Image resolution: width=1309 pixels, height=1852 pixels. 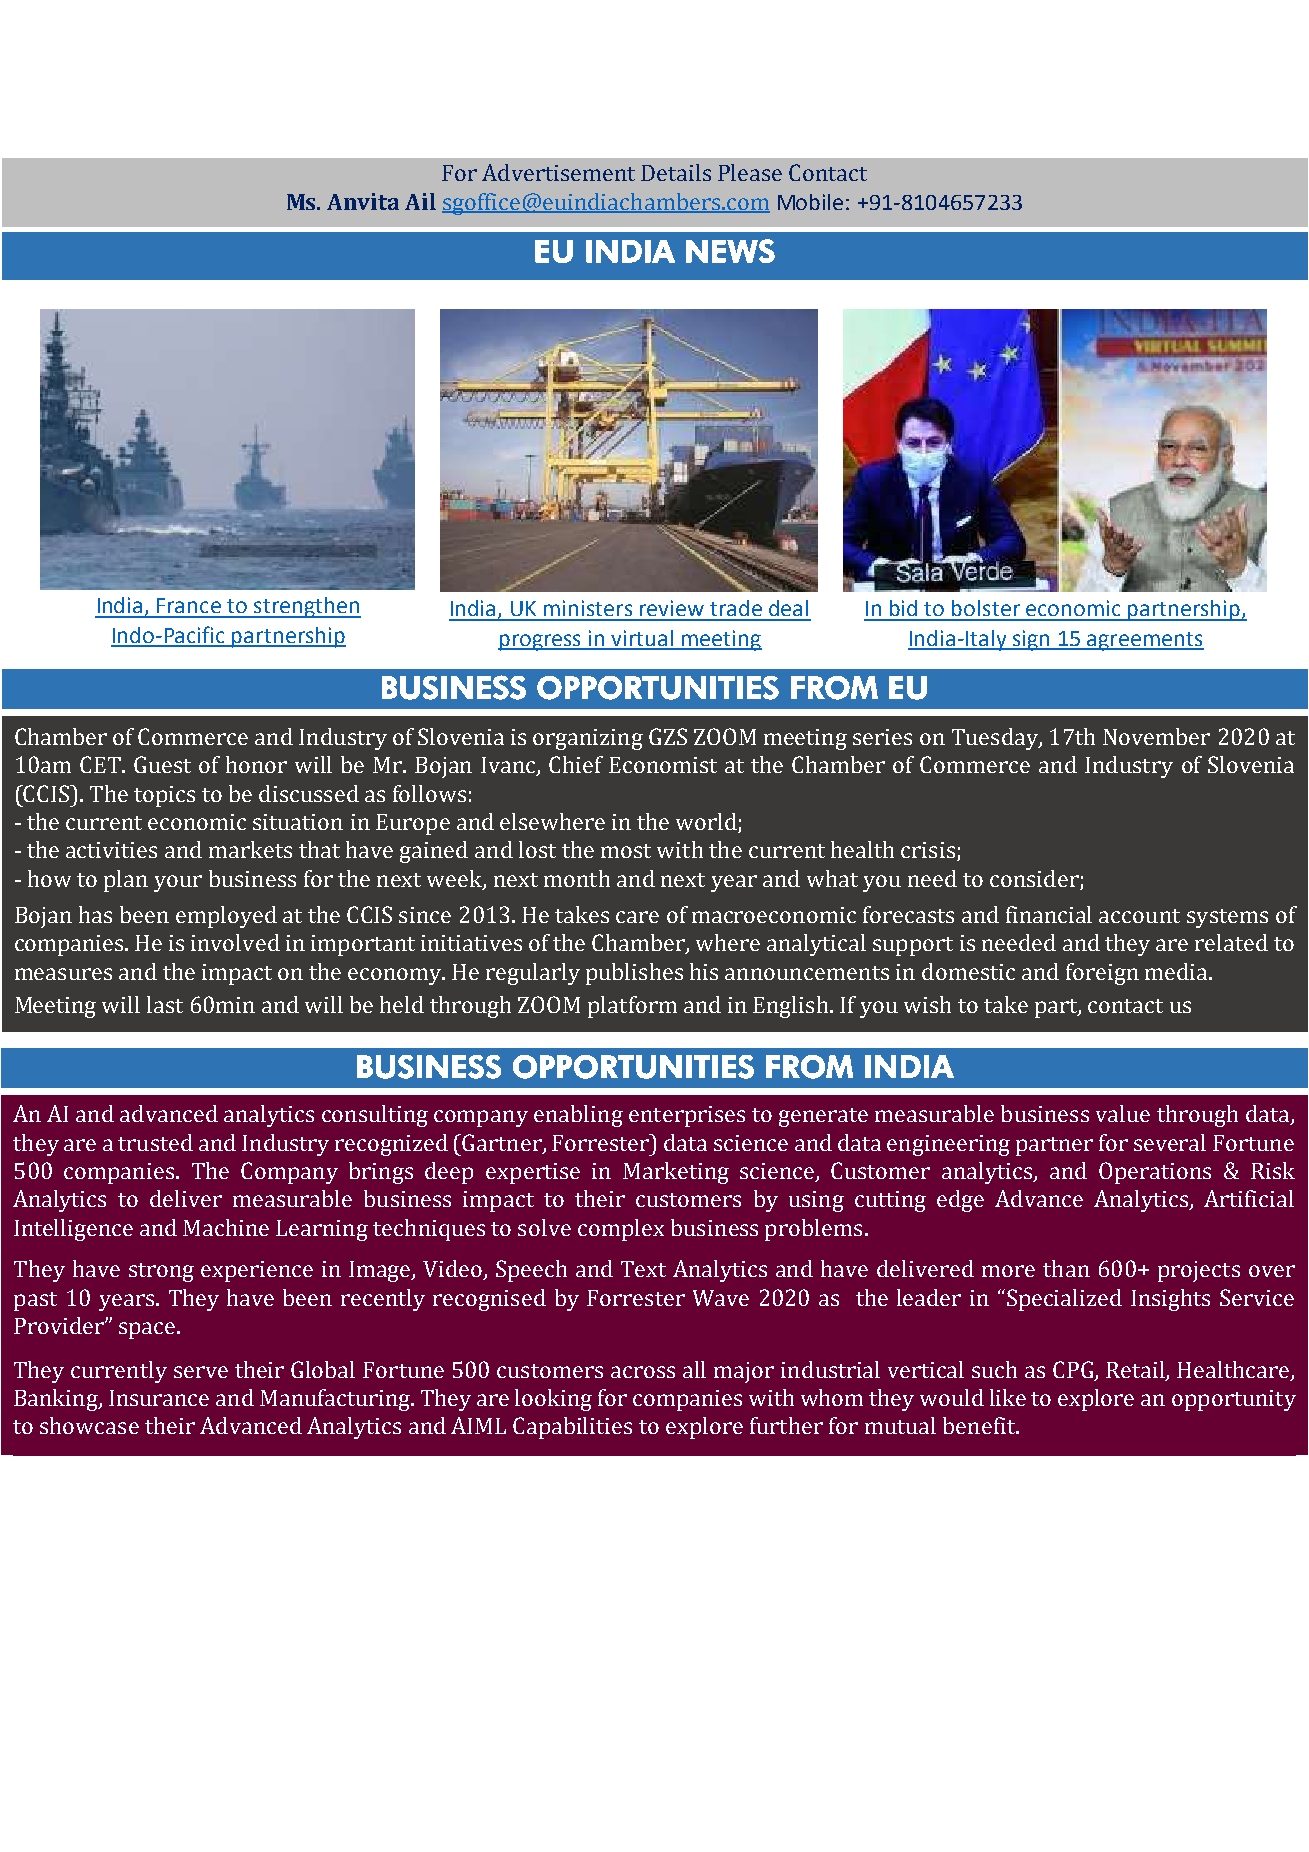 I want to click on platform, so click(x=632, y=1007).
